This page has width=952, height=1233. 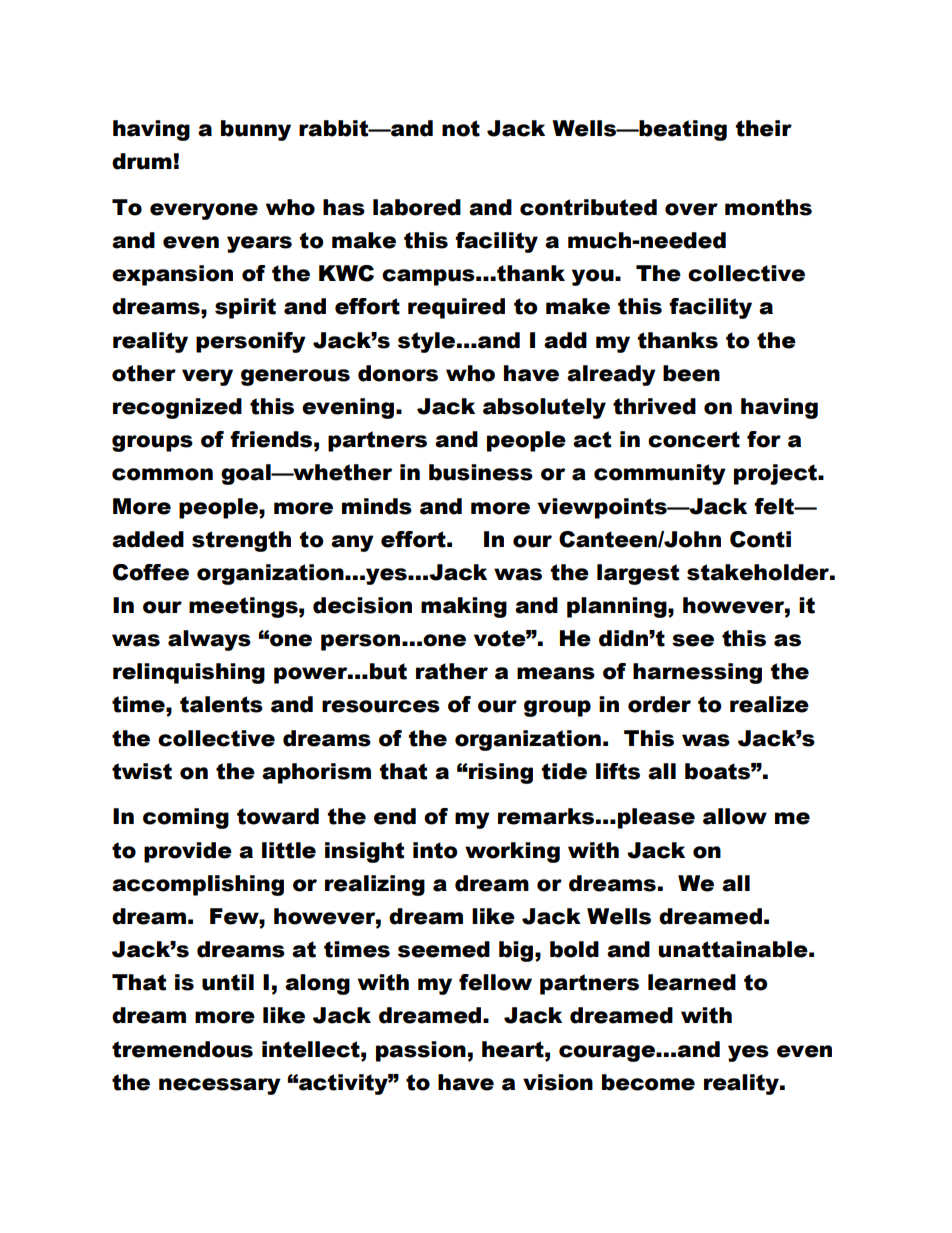 I want to click on become, so click(x=648, y=1082).
